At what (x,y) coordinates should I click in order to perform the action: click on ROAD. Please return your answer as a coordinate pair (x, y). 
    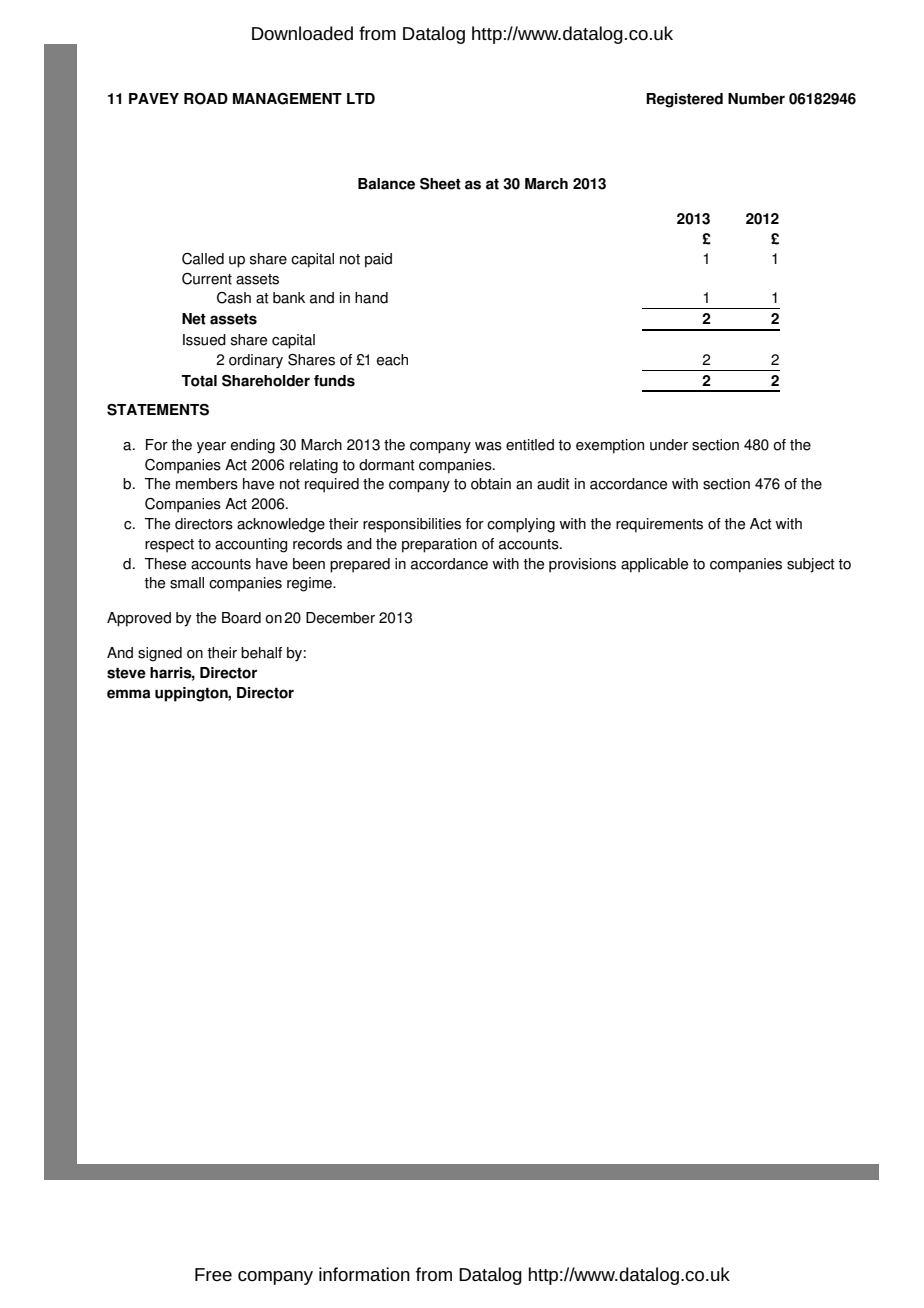
    Looking at the image, I should click on (206, 99).
